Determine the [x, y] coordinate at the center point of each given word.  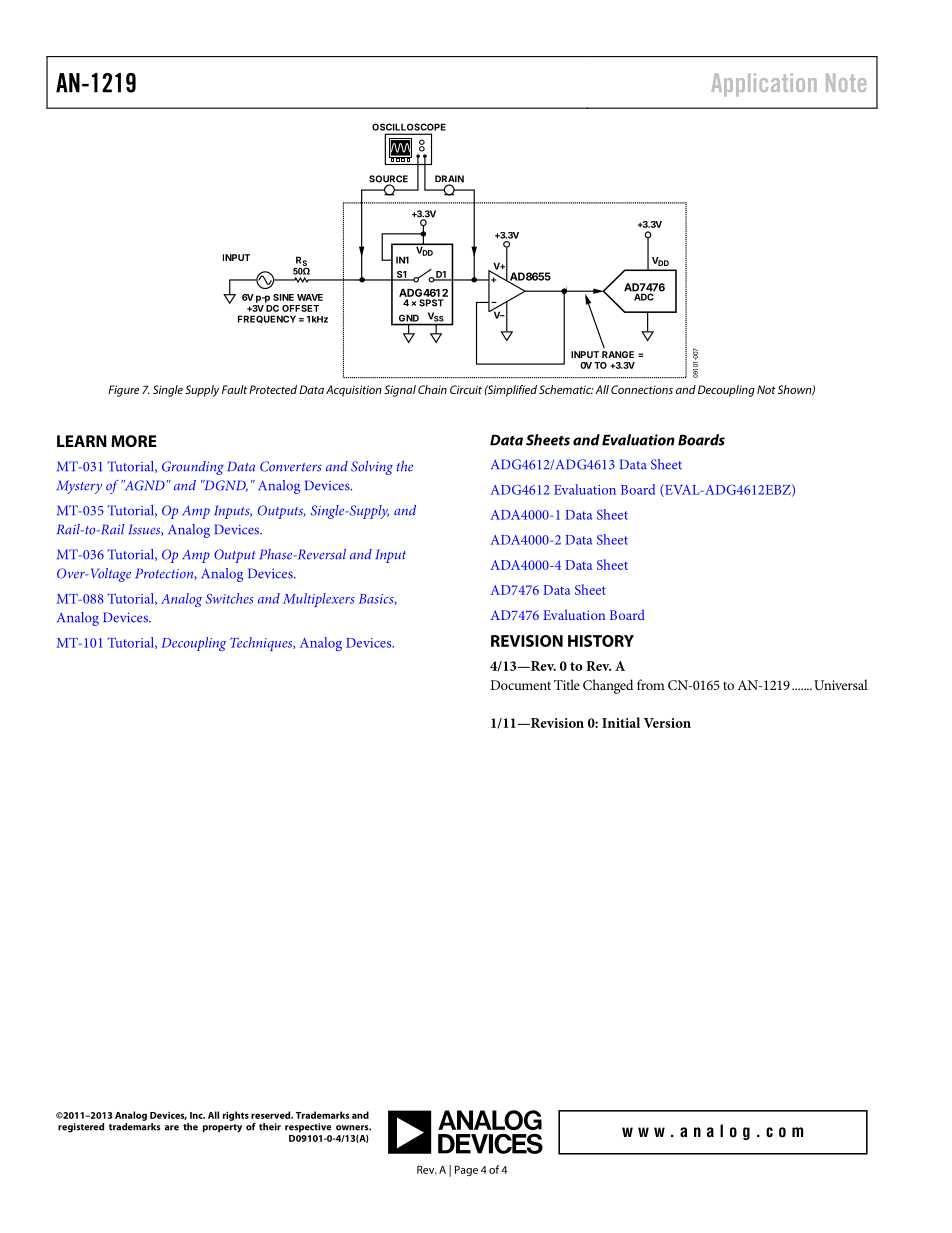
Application [764, 84]
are [172, 1128]
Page [466, 1170]
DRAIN [449, 180]
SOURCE [388, 180]
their [270, 1127]
